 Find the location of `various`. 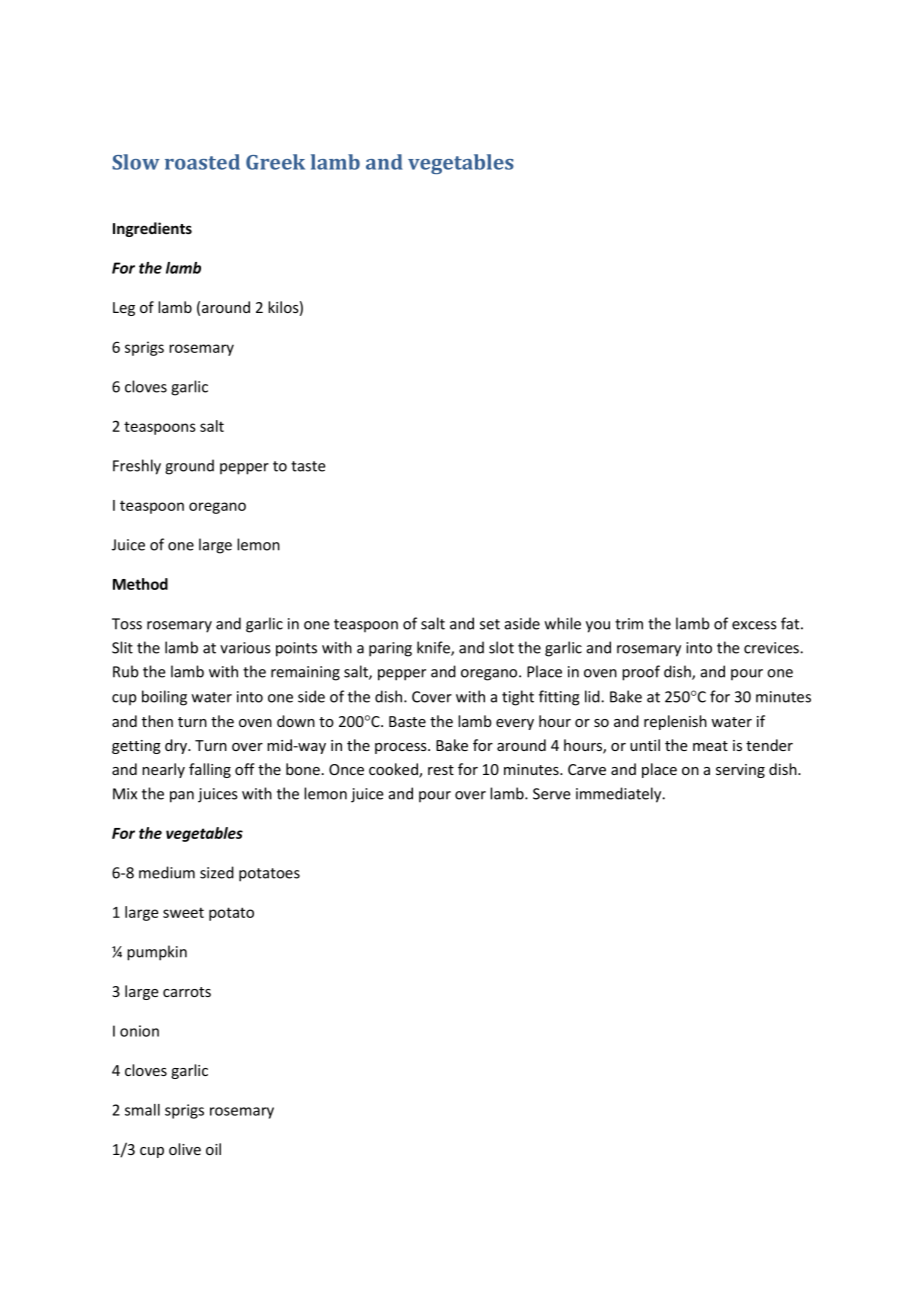

various is located at coordinates (245, 648).
